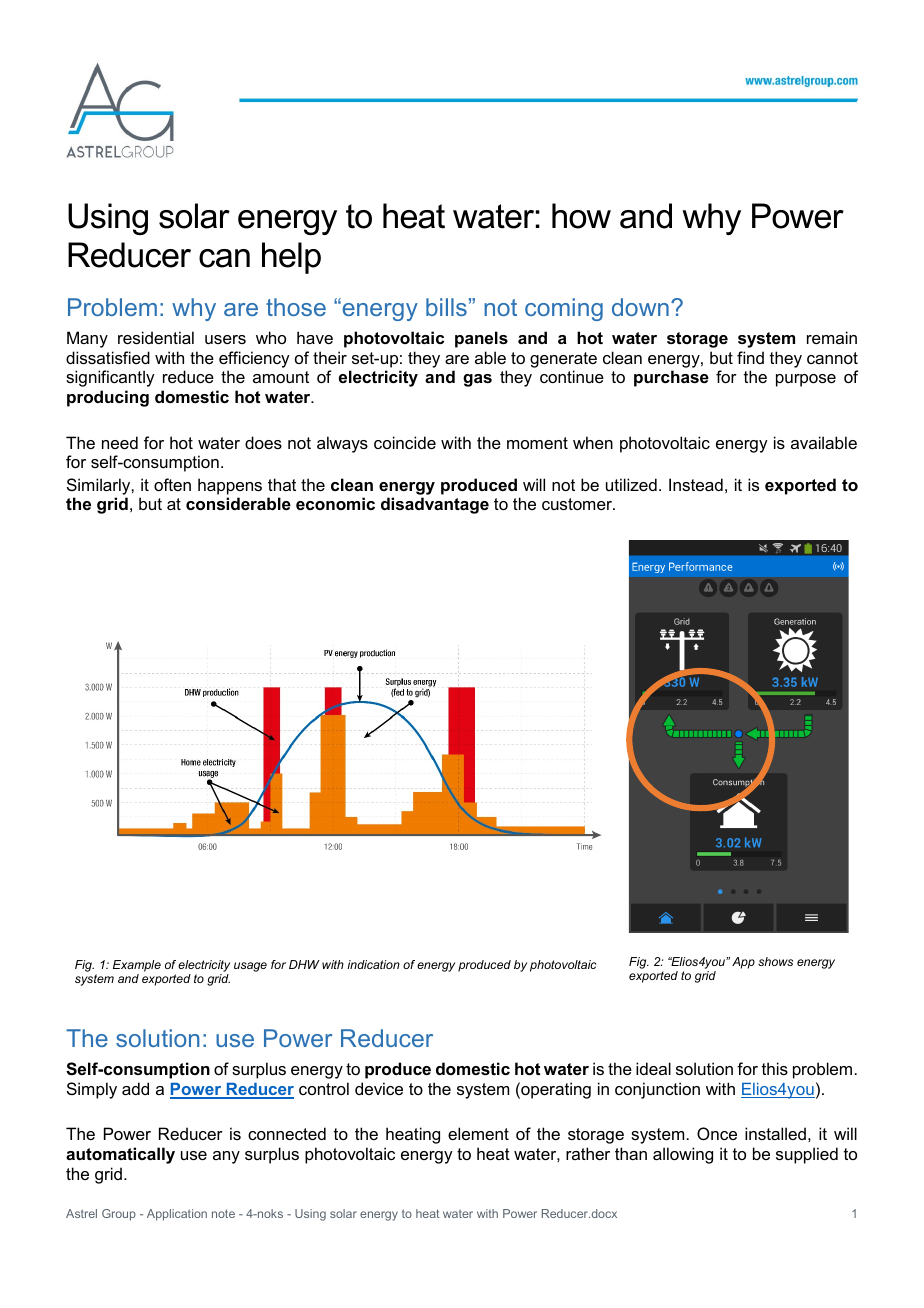 The image size is (924, 1308). What do you see at coordinates (683, 1155) in the page?
I see `allowing` at bounding box center [683, 1155].
